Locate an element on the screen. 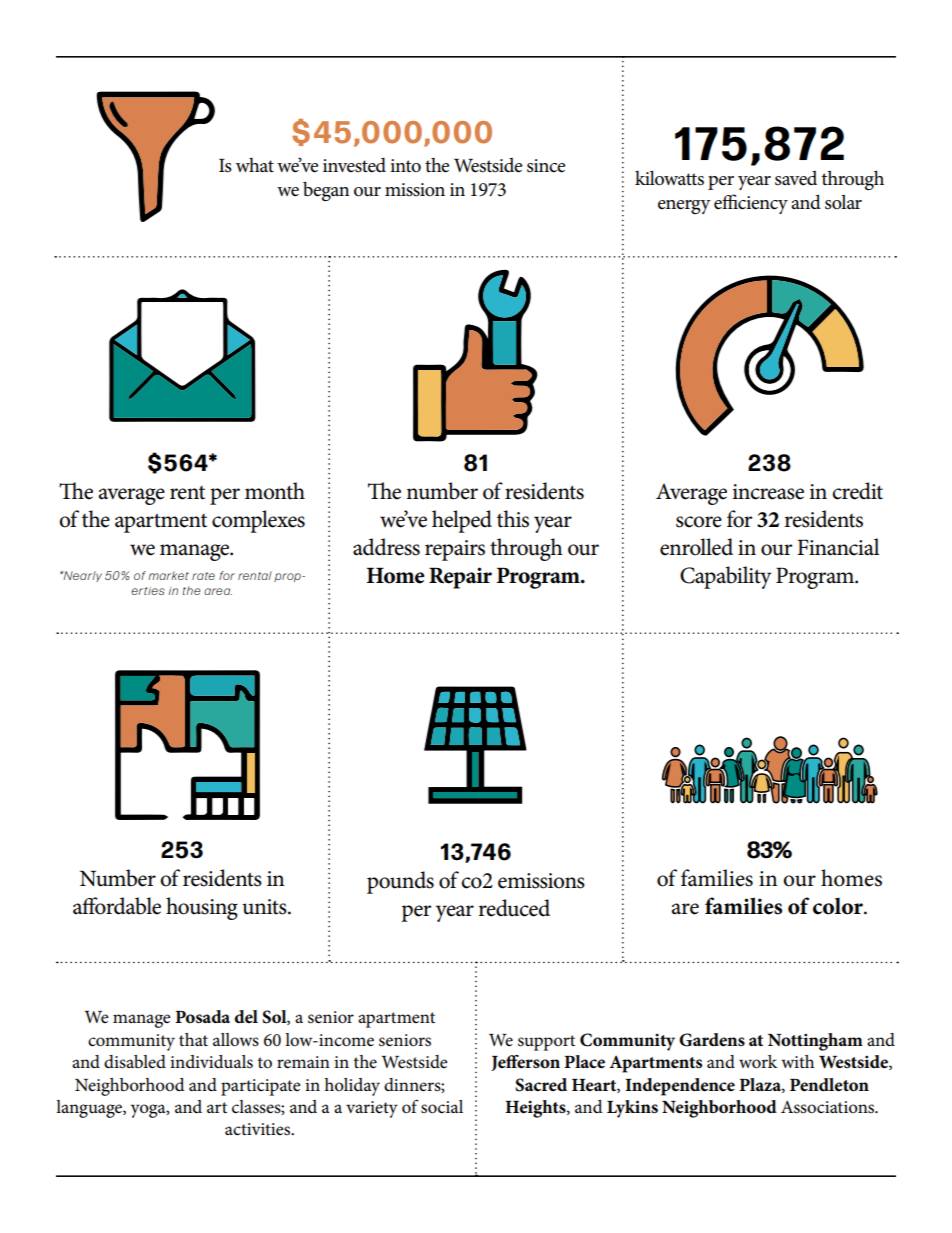 Image resolution: width=952 pixels, height=1233 pixels. work is located at coordinates (758, 1062).
